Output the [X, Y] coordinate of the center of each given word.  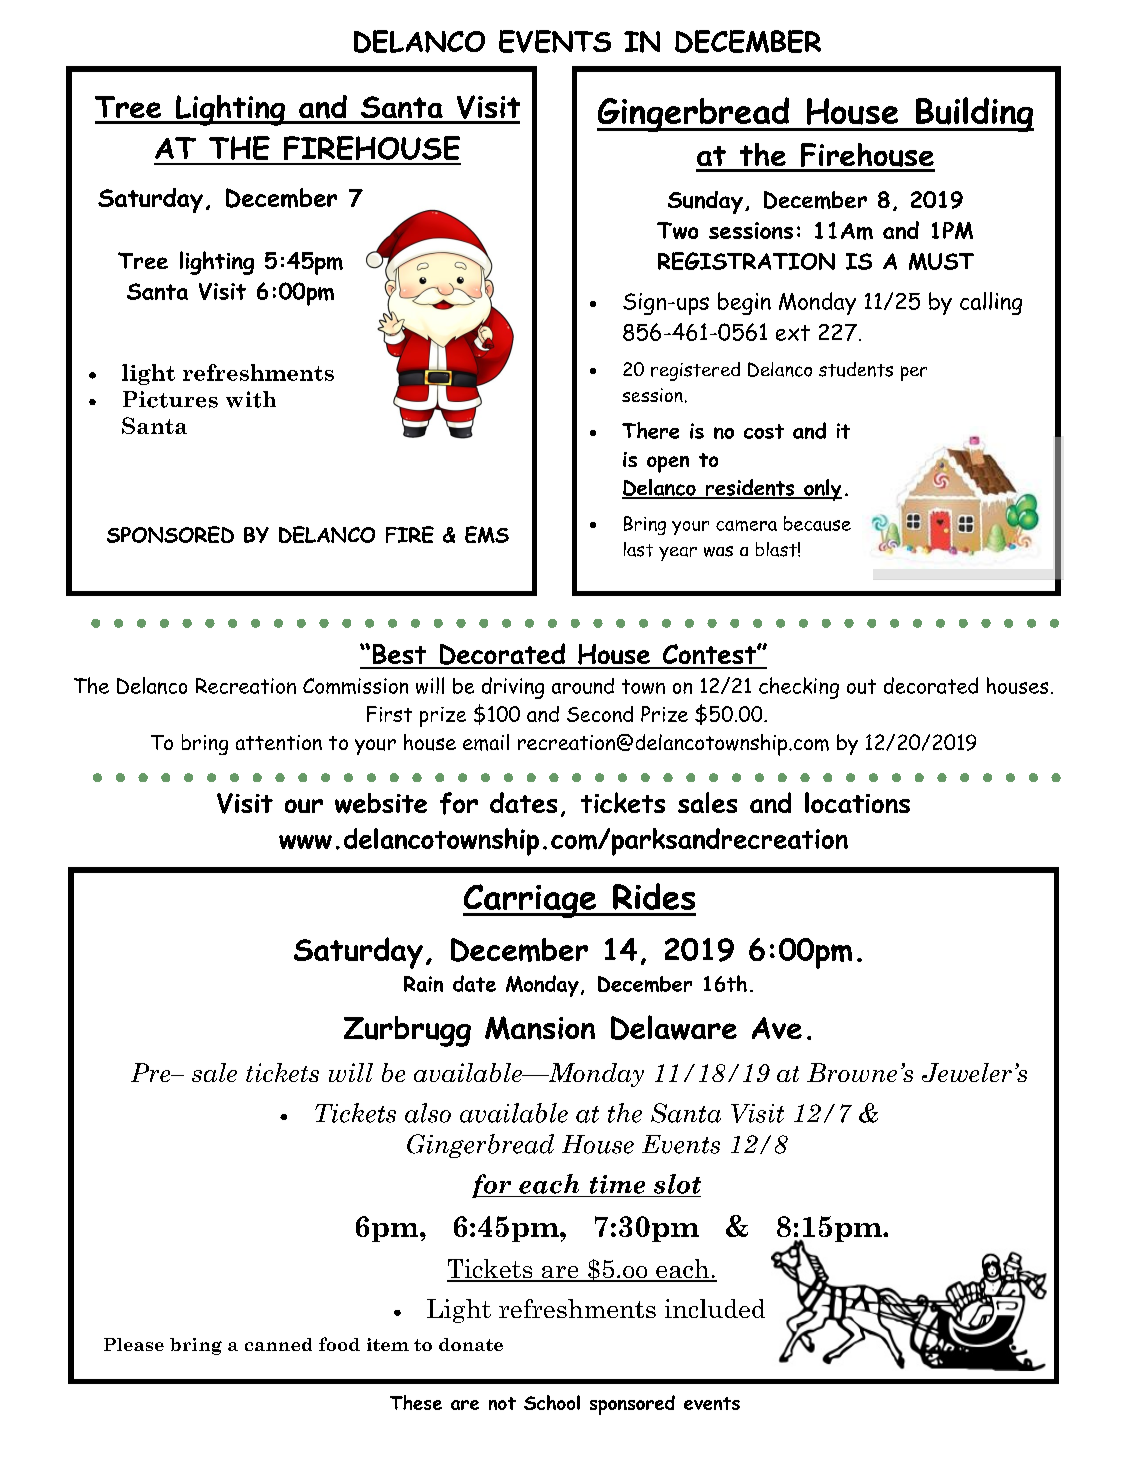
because [817, 523]
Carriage [531, 901]
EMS [487, 534]
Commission [355, 686]
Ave [777, 1028]
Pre [152, 1072]
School [552, 1402]
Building [974, 114]
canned [278, 1344]
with [251, 399]
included [715, 1308]
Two [677, 230]
